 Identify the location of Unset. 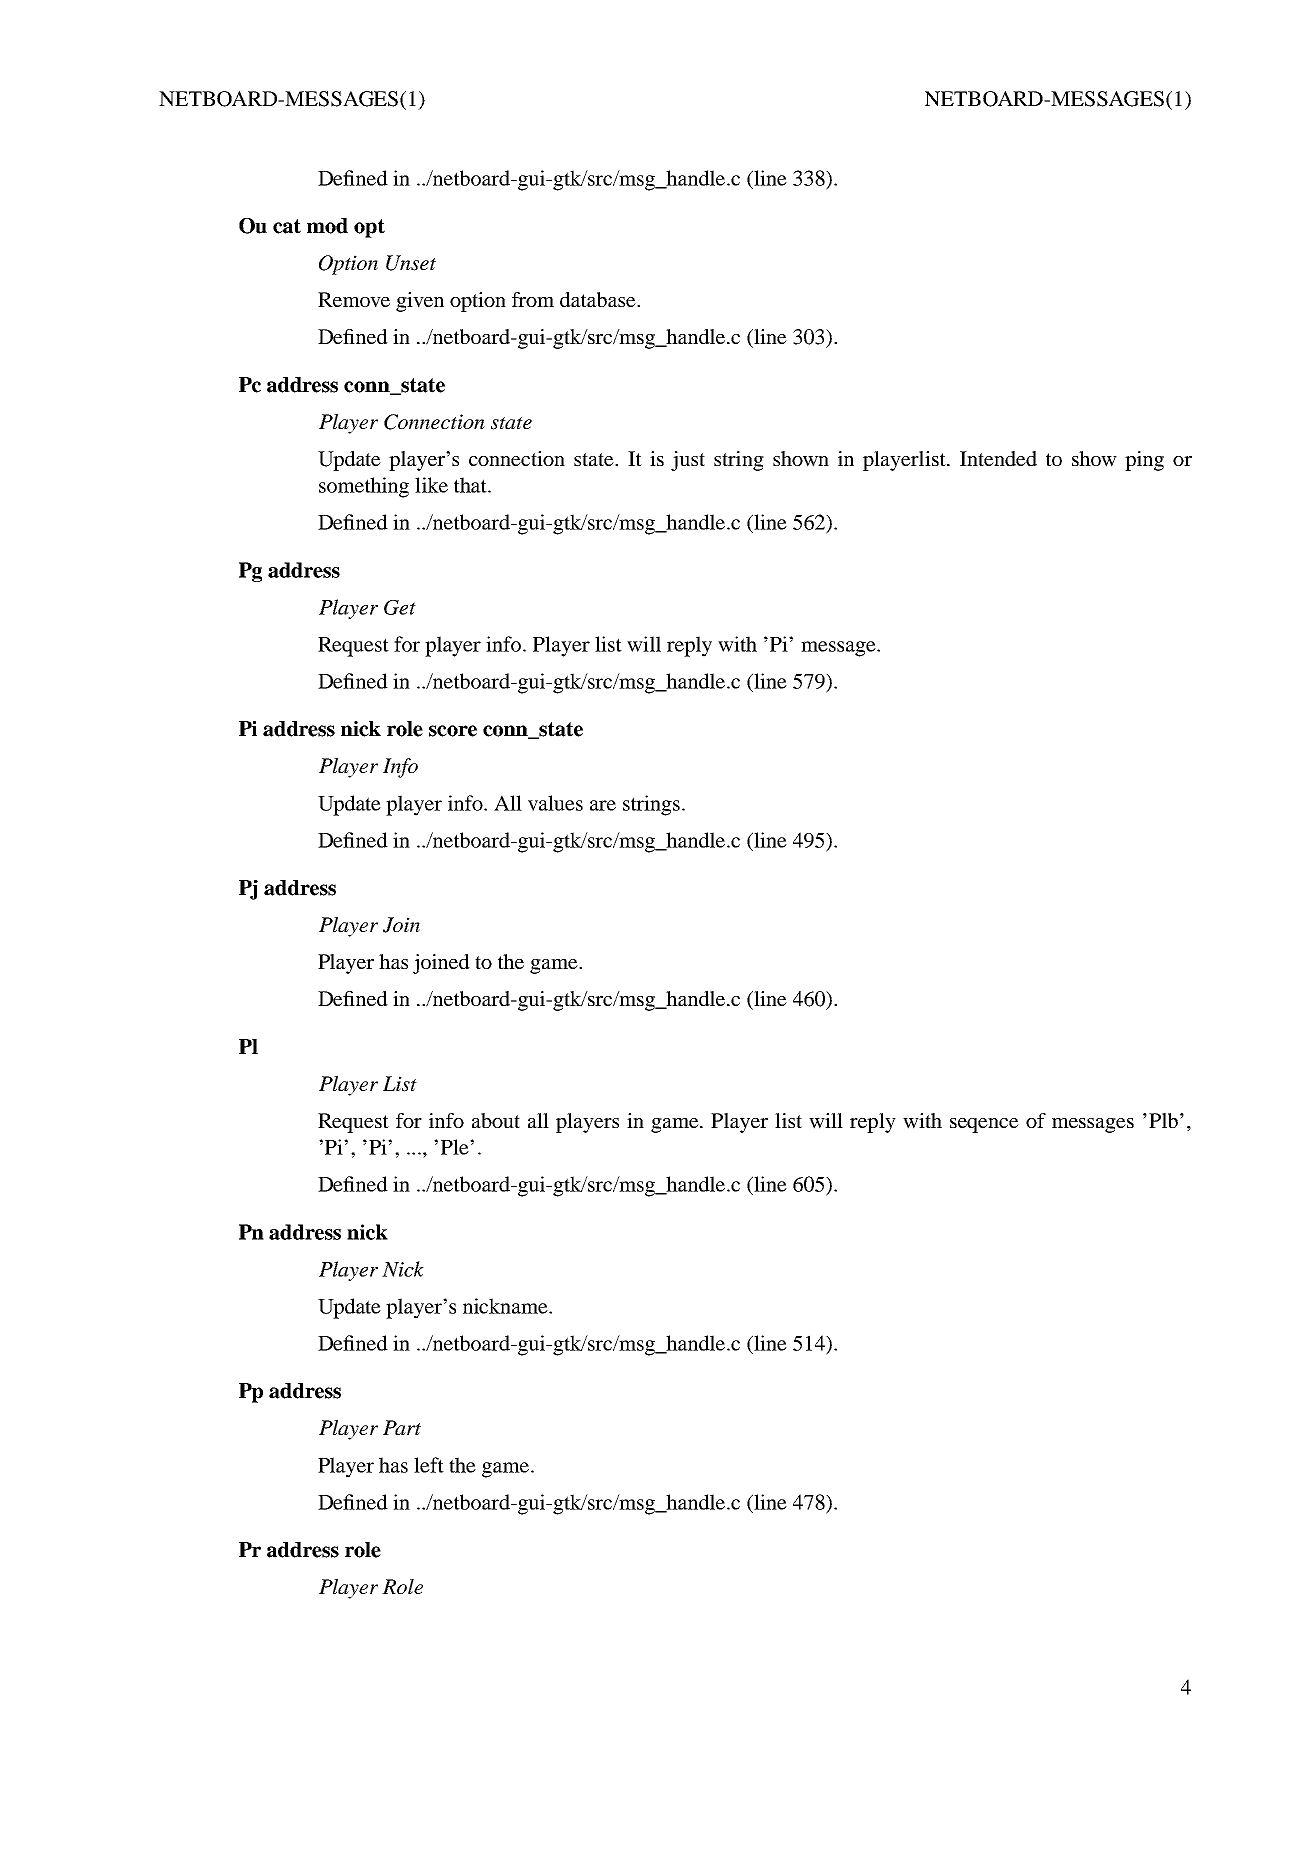
(411, 263).
